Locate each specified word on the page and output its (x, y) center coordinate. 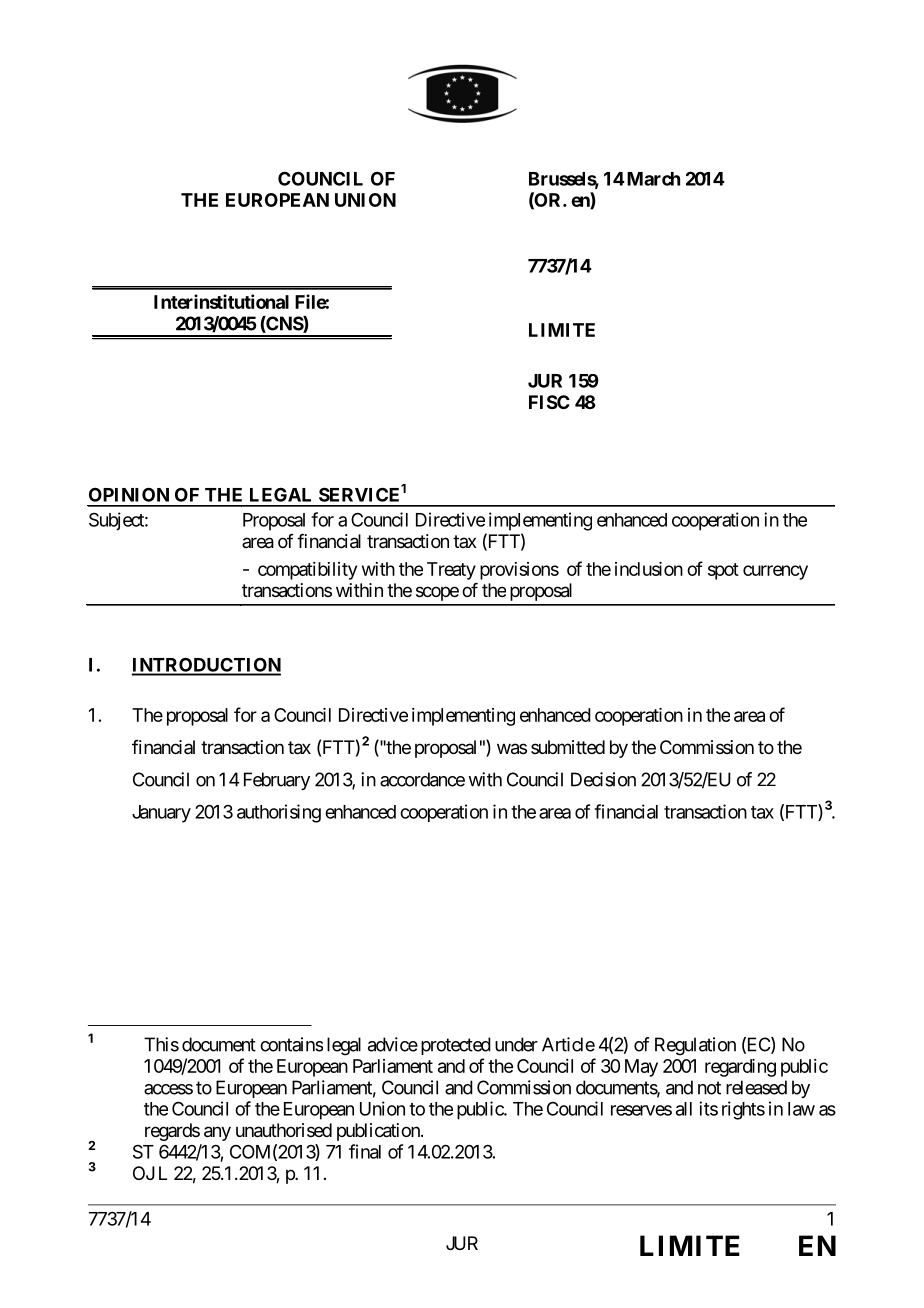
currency (775, 572)
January (161, 814)
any (217, 1133)
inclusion (649, 569)
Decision (603, 779)
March (652, 179)
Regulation (695, 1046)
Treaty (451, 571)
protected (456, 1046)
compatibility (307, 571)
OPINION (129, 494)
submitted (568, 747)
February (277, 781)
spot (723, 571)
